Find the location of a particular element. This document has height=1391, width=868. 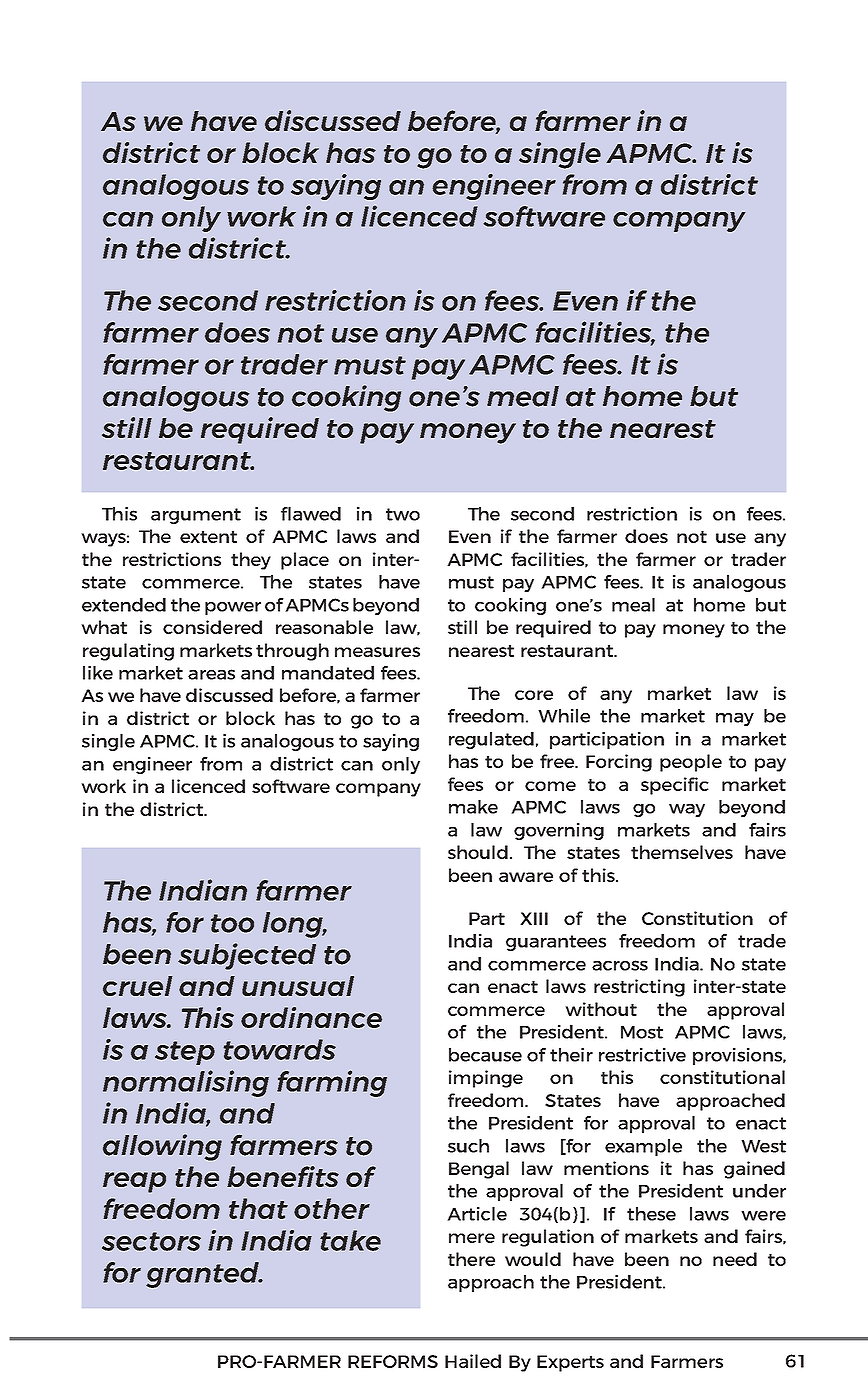

cruel is located at coordinates (137, 986).
